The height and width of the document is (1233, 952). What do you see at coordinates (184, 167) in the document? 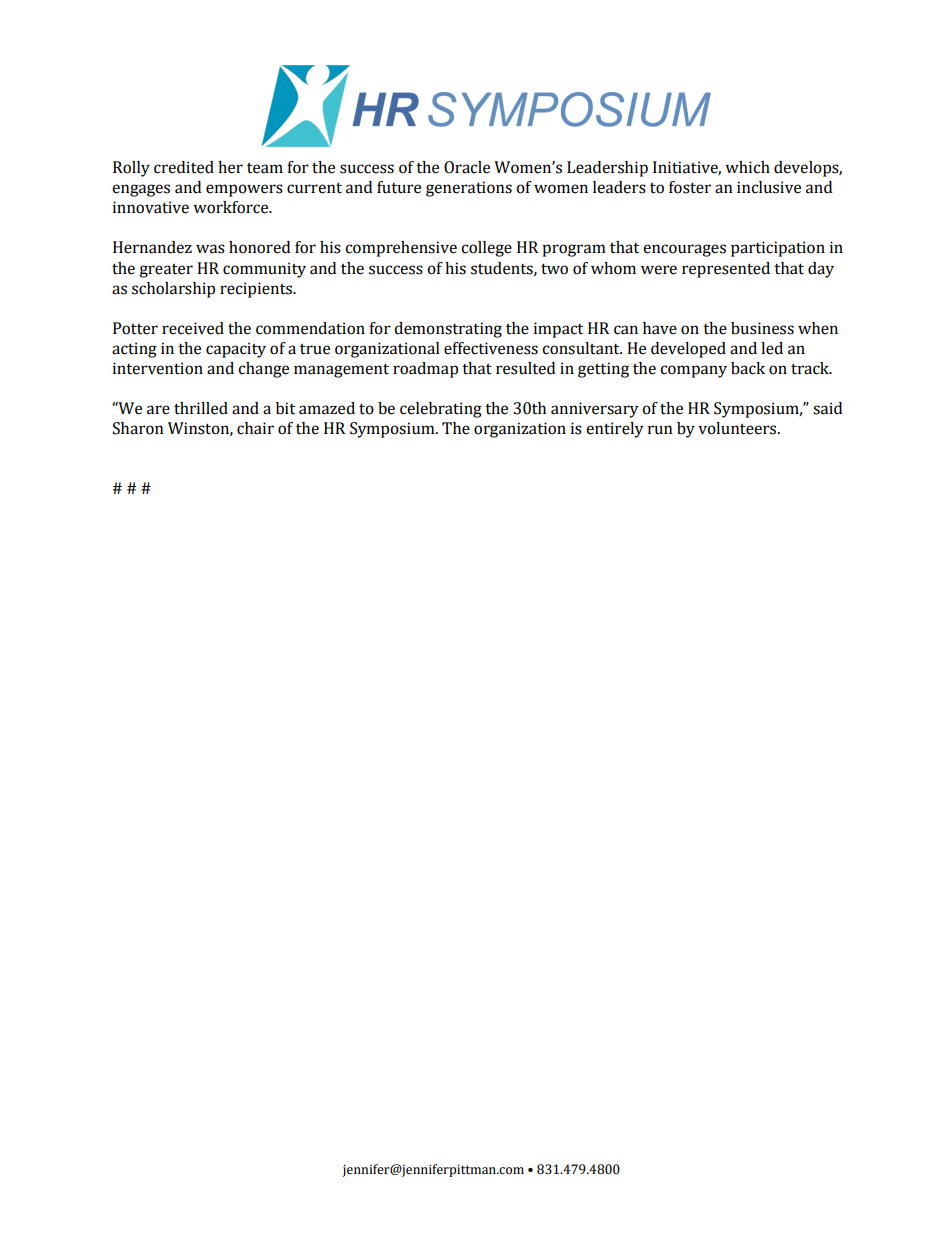
I see `credited` at bounding box center [184, 167].
